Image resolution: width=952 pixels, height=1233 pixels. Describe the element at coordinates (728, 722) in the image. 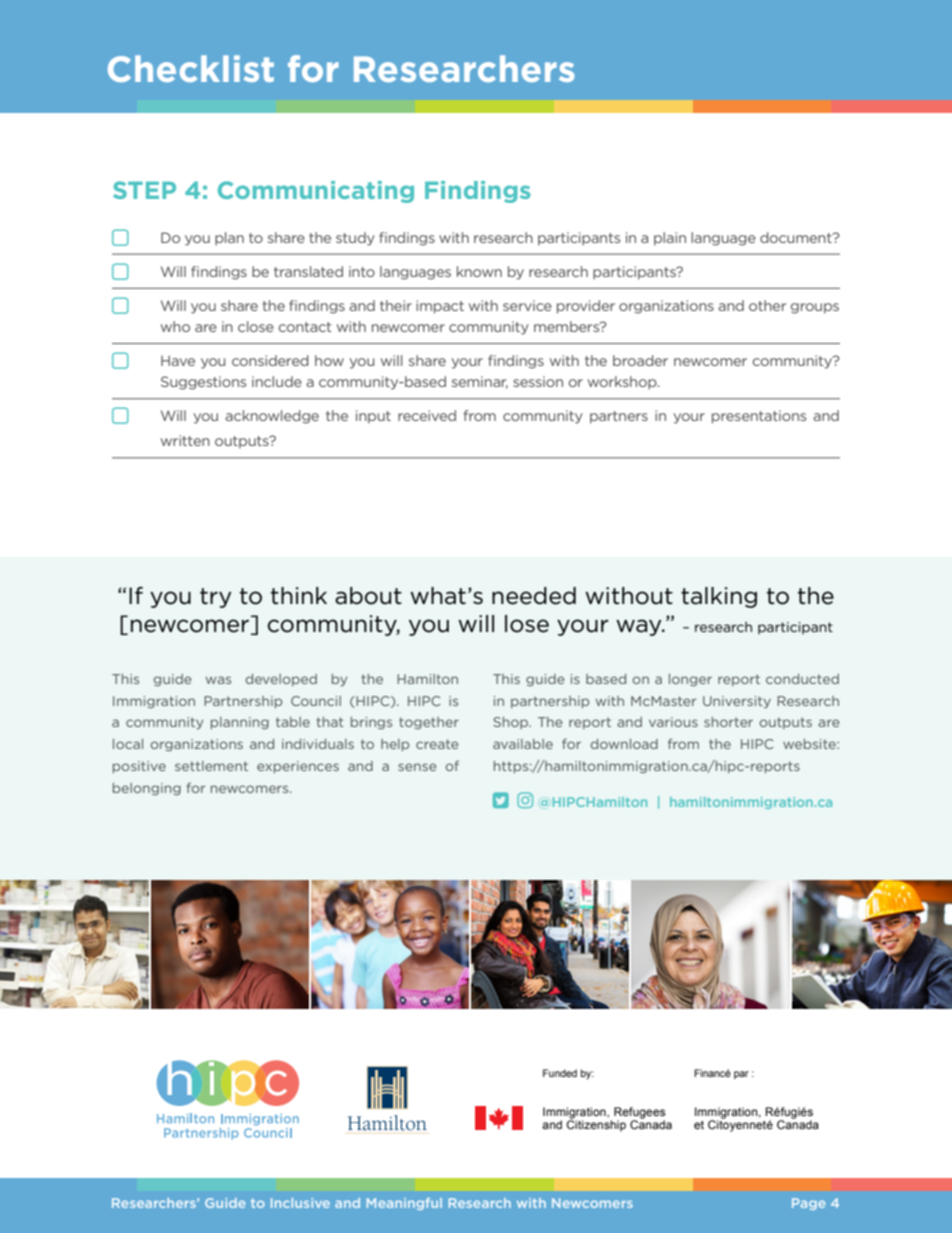

I see `shorter` at that location.
